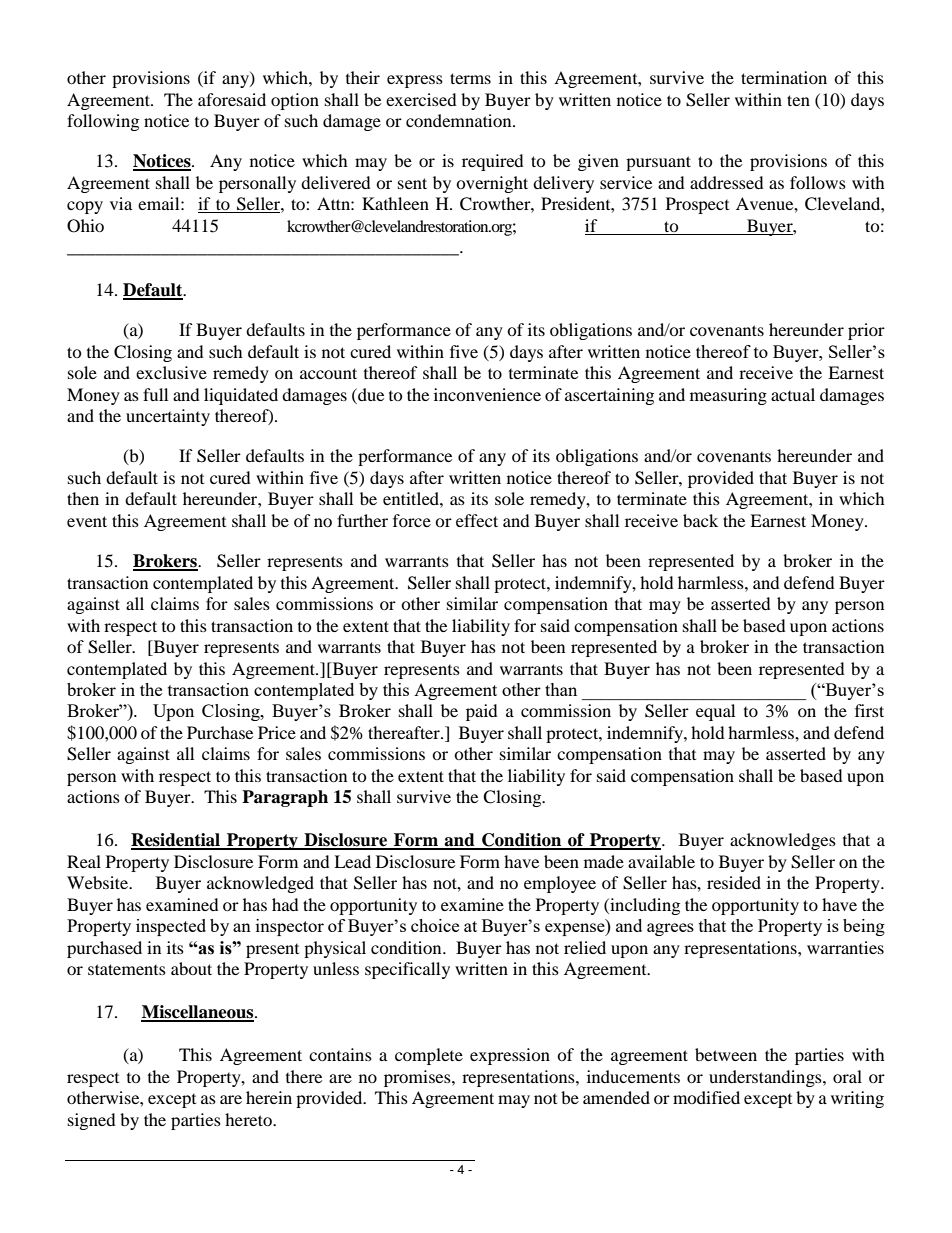 This document has height=1233, width=952. I want to click on event, so click(87, 521).
